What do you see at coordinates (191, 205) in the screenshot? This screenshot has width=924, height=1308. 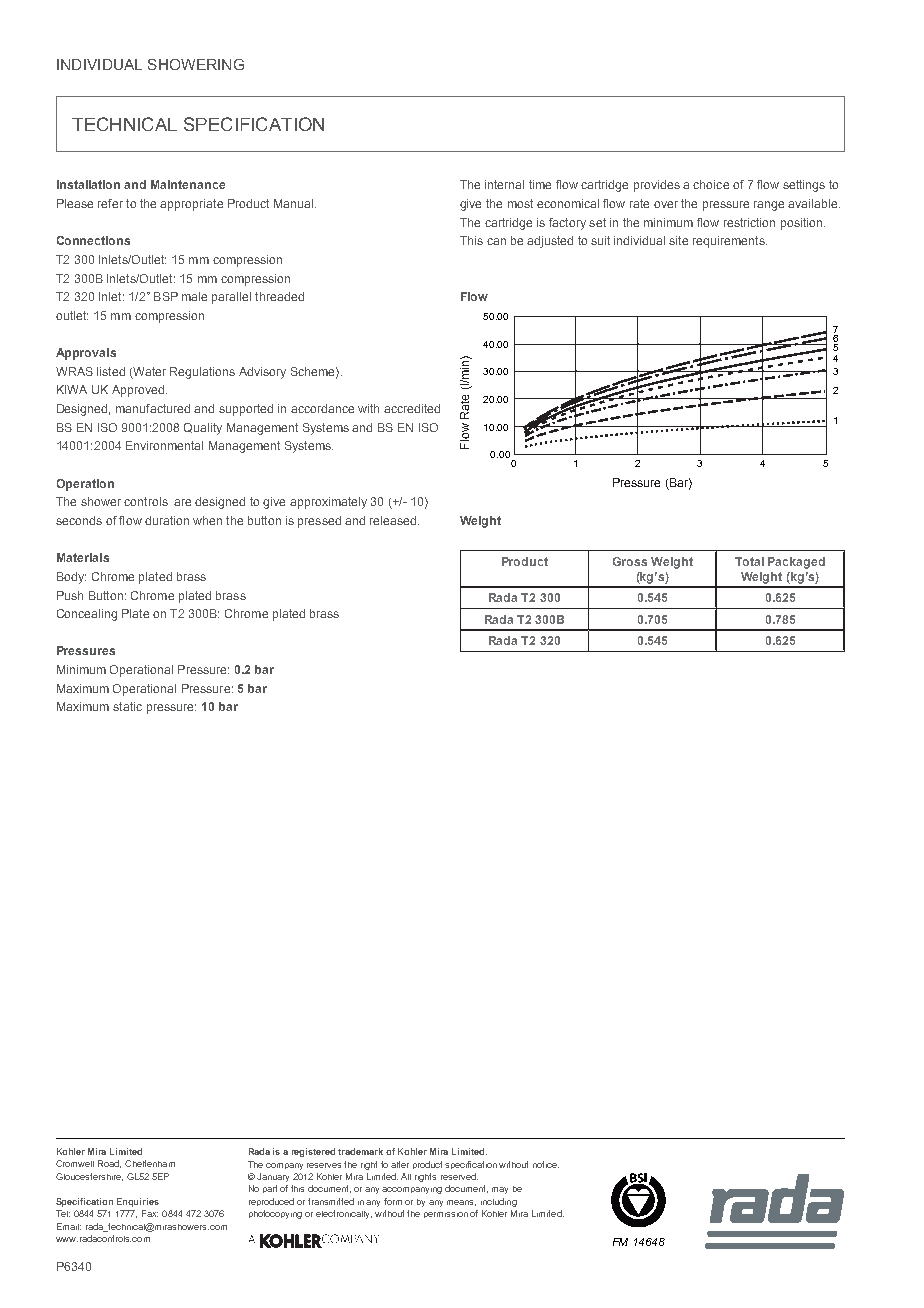 I see `appropriate` at bounding box center [191, 205].
